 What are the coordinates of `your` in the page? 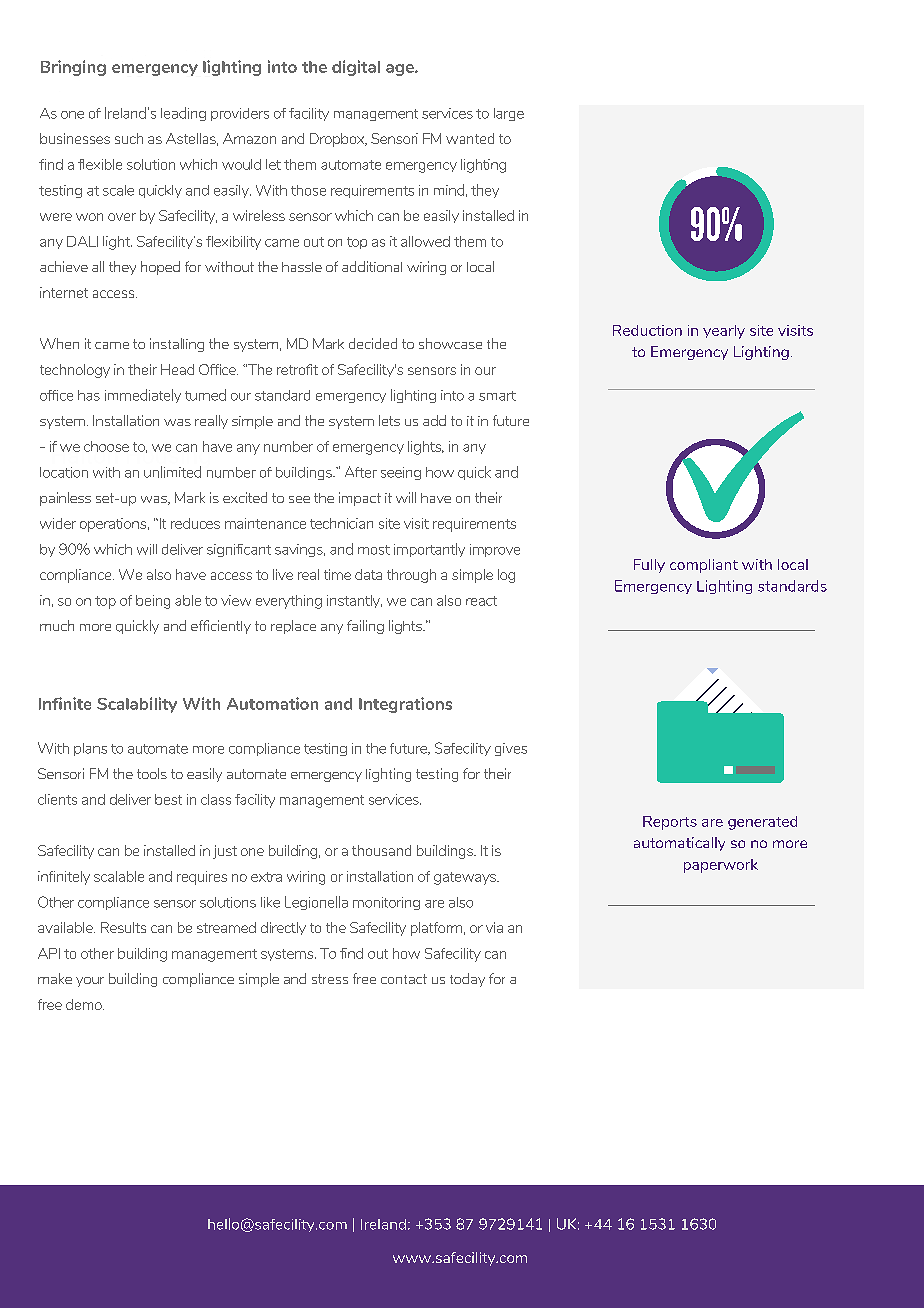 It's located at (90, 982).
